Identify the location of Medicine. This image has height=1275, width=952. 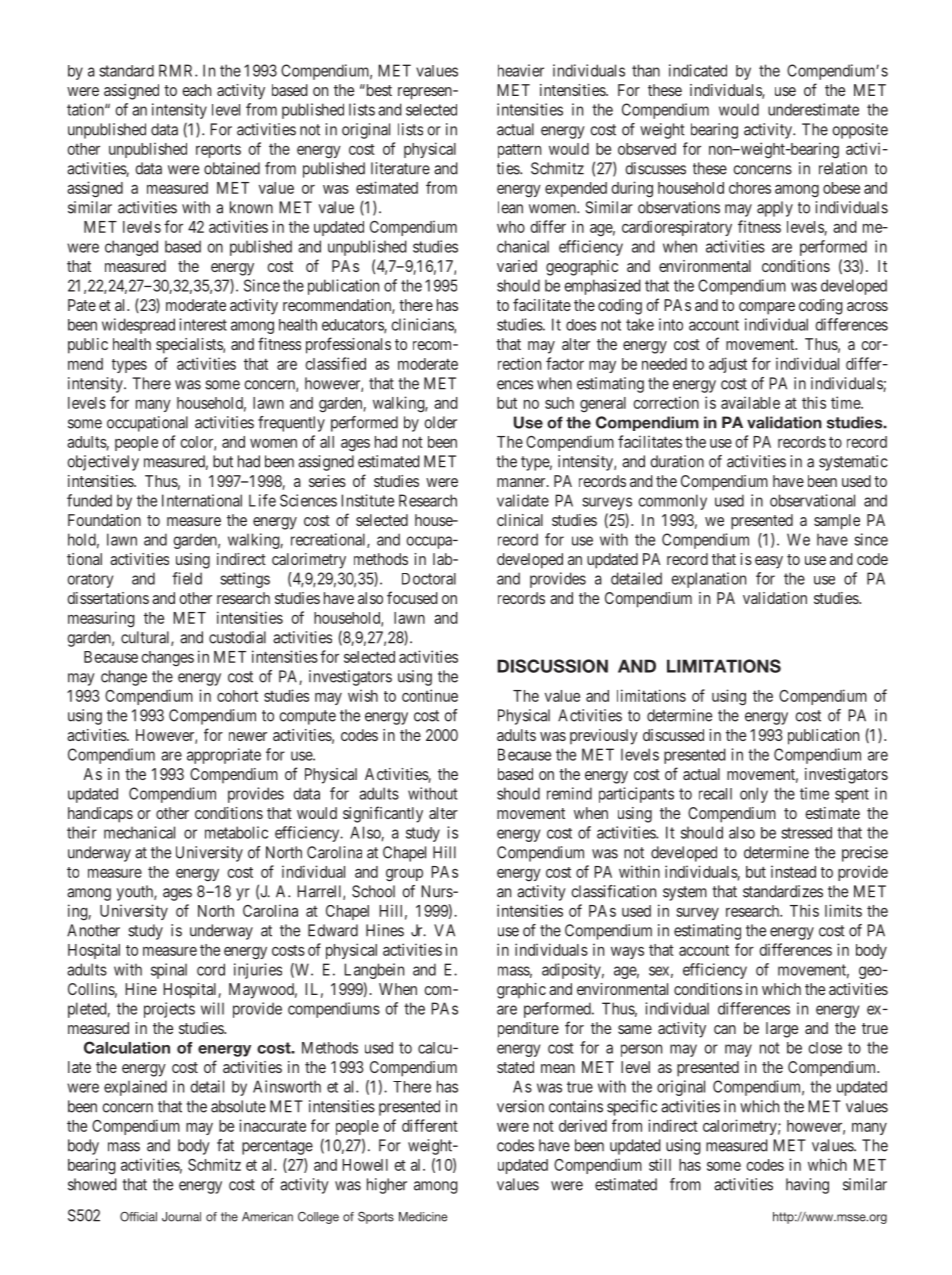
(423, 1217).
